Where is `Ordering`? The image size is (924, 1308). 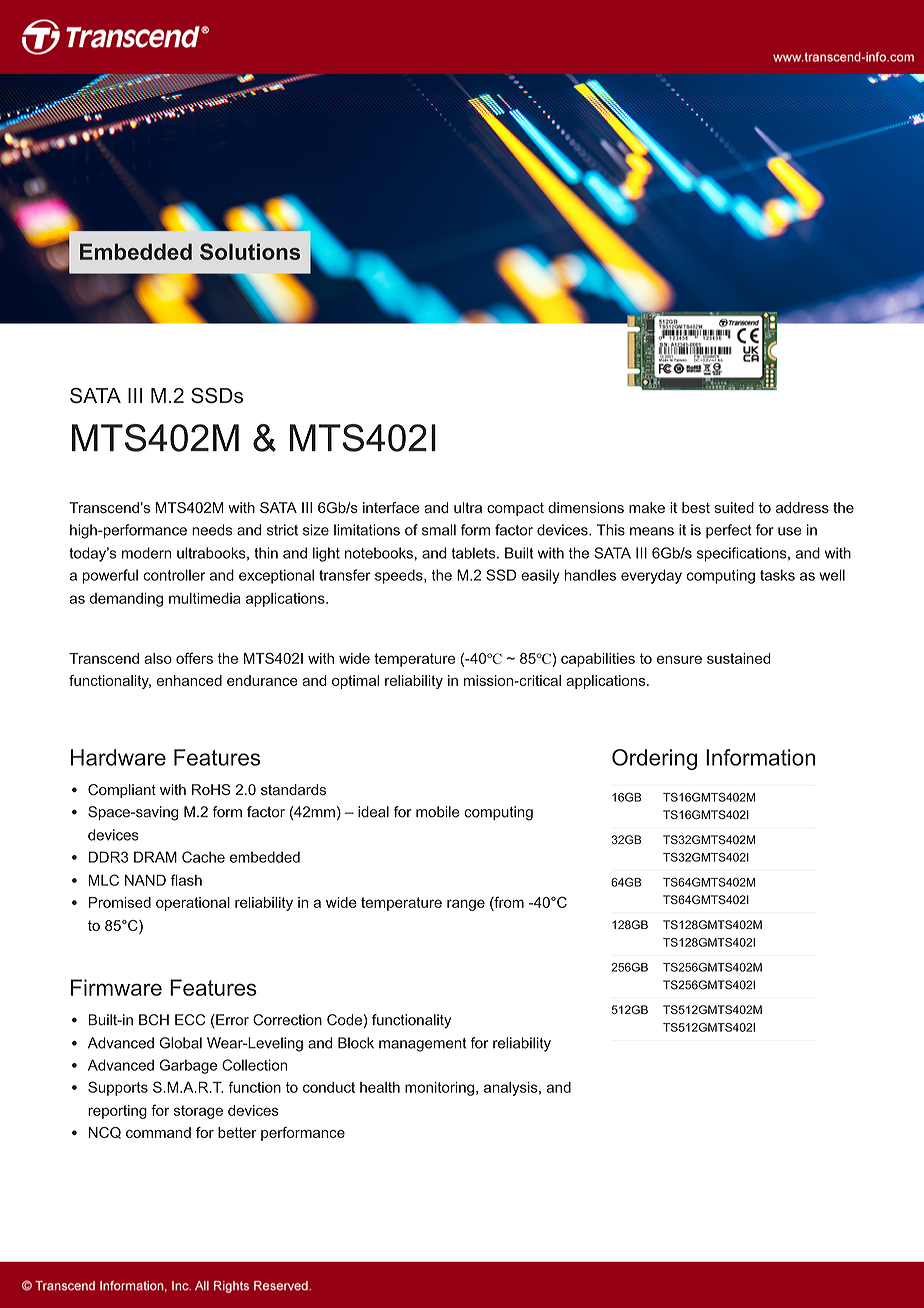
Ordering is located at coordinates (654, 759).
